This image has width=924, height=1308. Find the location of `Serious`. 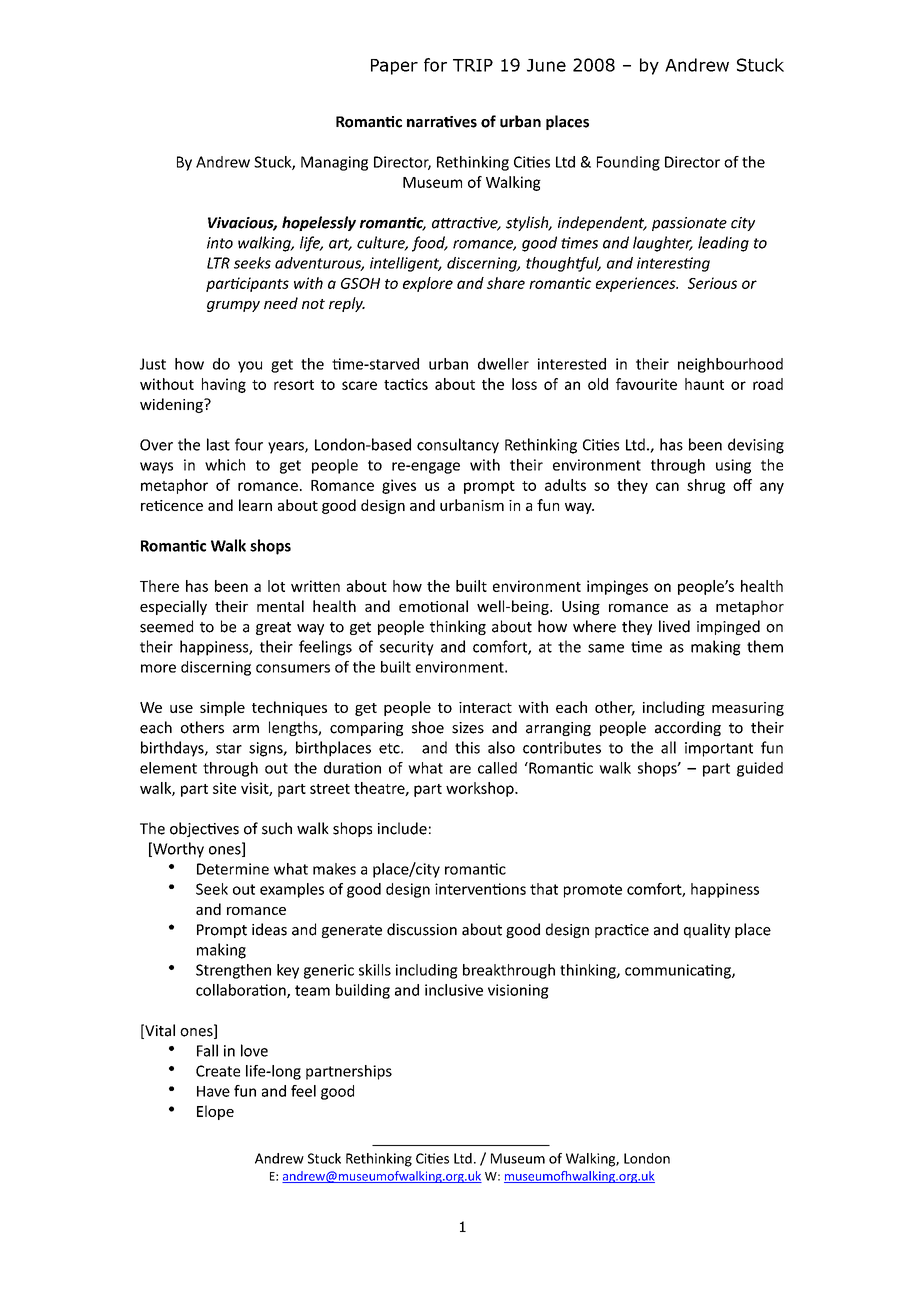

Serious is located at coordinates (712, 283).
